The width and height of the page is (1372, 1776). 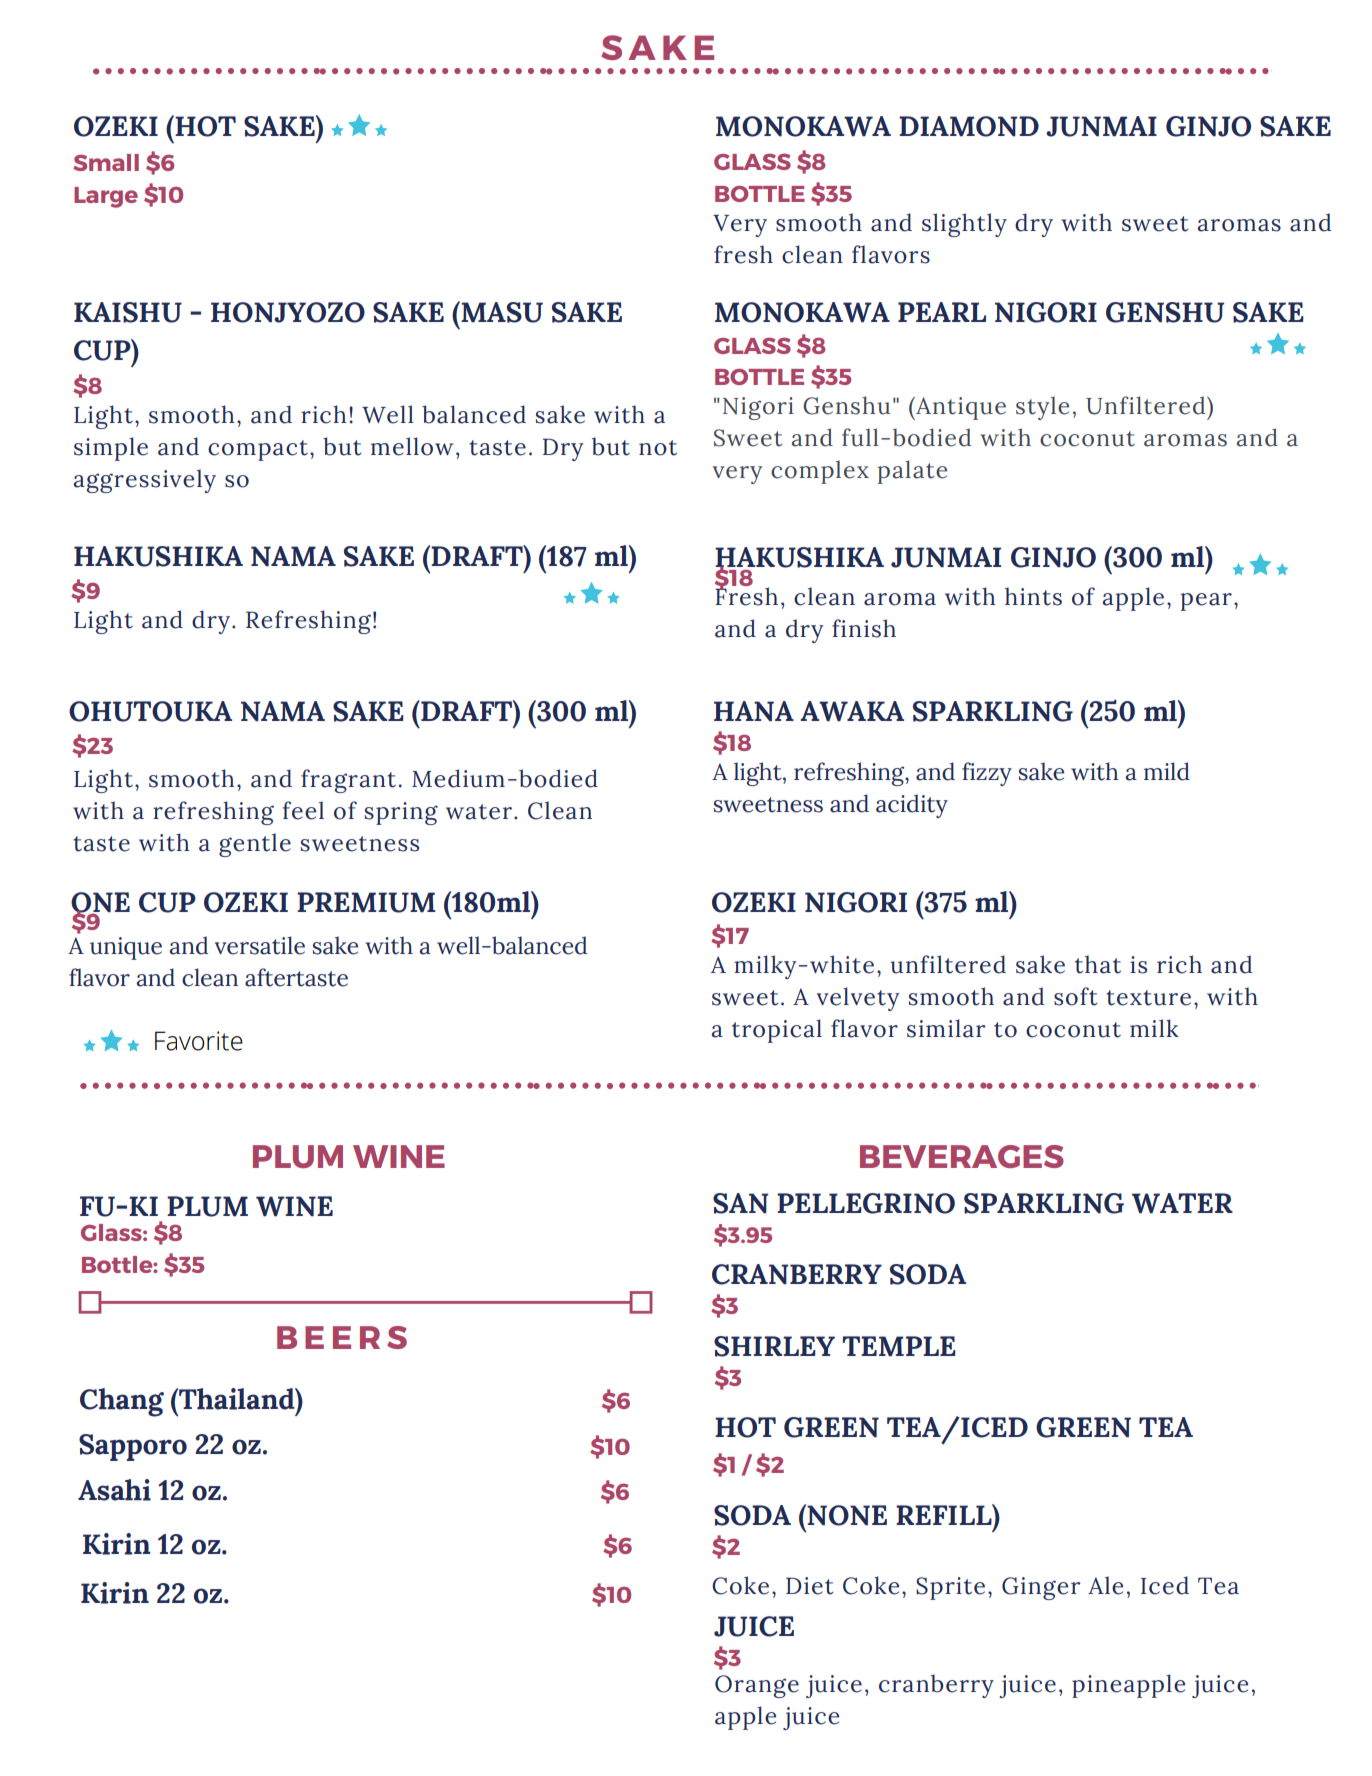 I want to click on SAN, so click(x=741, y=1203).
